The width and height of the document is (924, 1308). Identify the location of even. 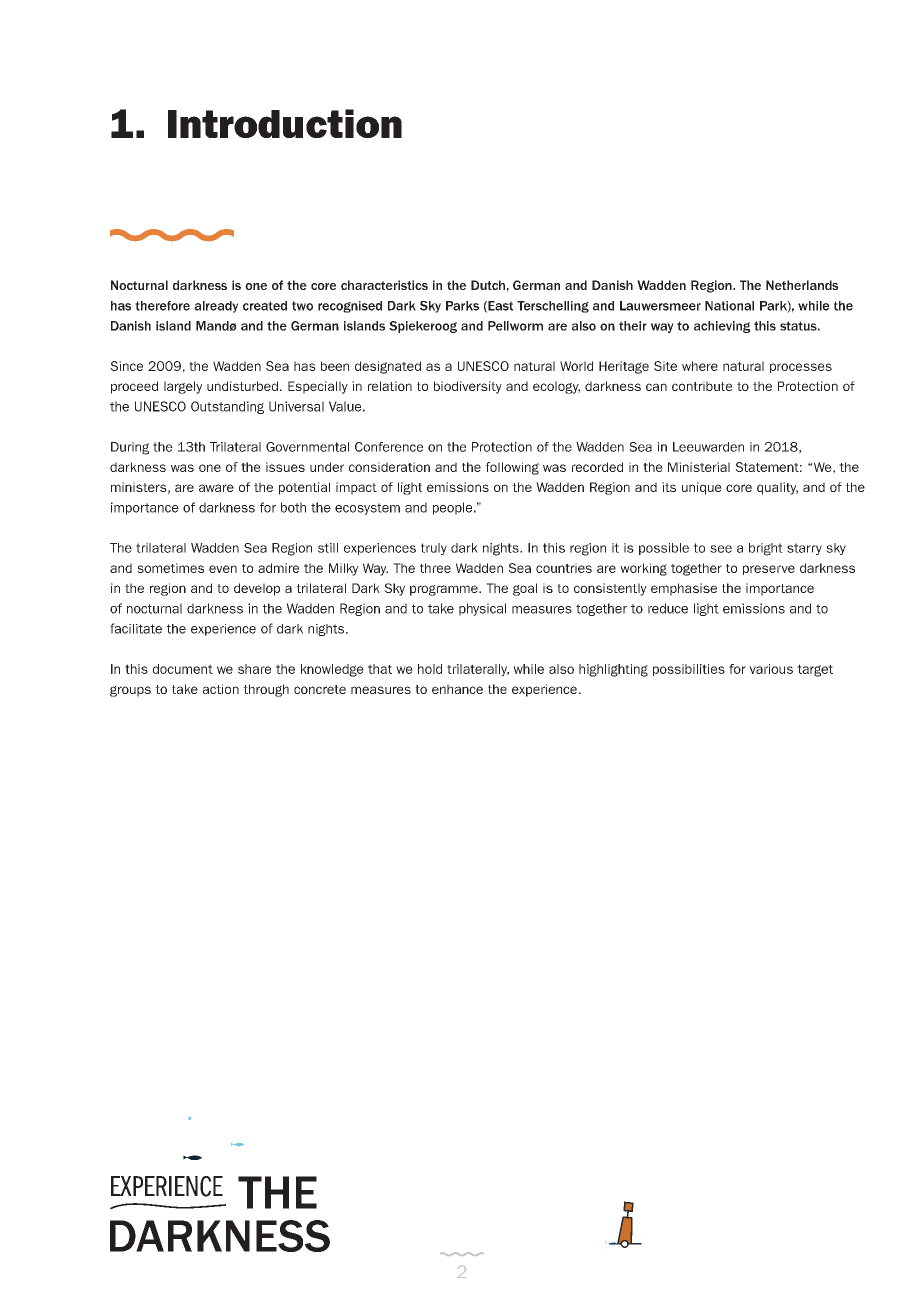
(223, 569).
